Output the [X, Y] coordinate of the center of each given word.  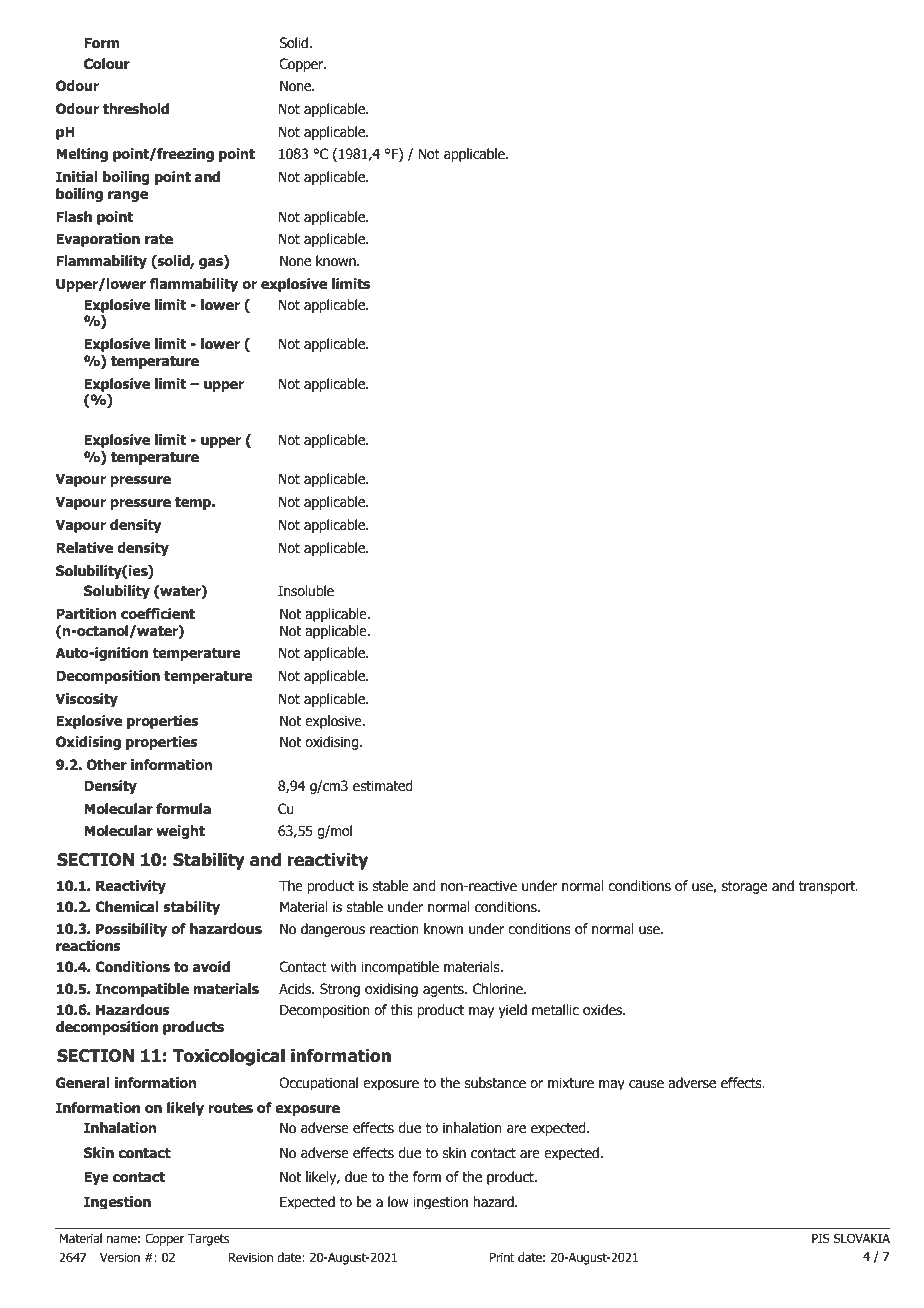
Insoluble [306, 591]
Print [502, 1257]
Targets [208, 1239]
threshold [136, 109]
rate [159, 239]
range [128, 196]
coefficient [158, 614]
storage [744, 887]
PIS [821, 1238]
